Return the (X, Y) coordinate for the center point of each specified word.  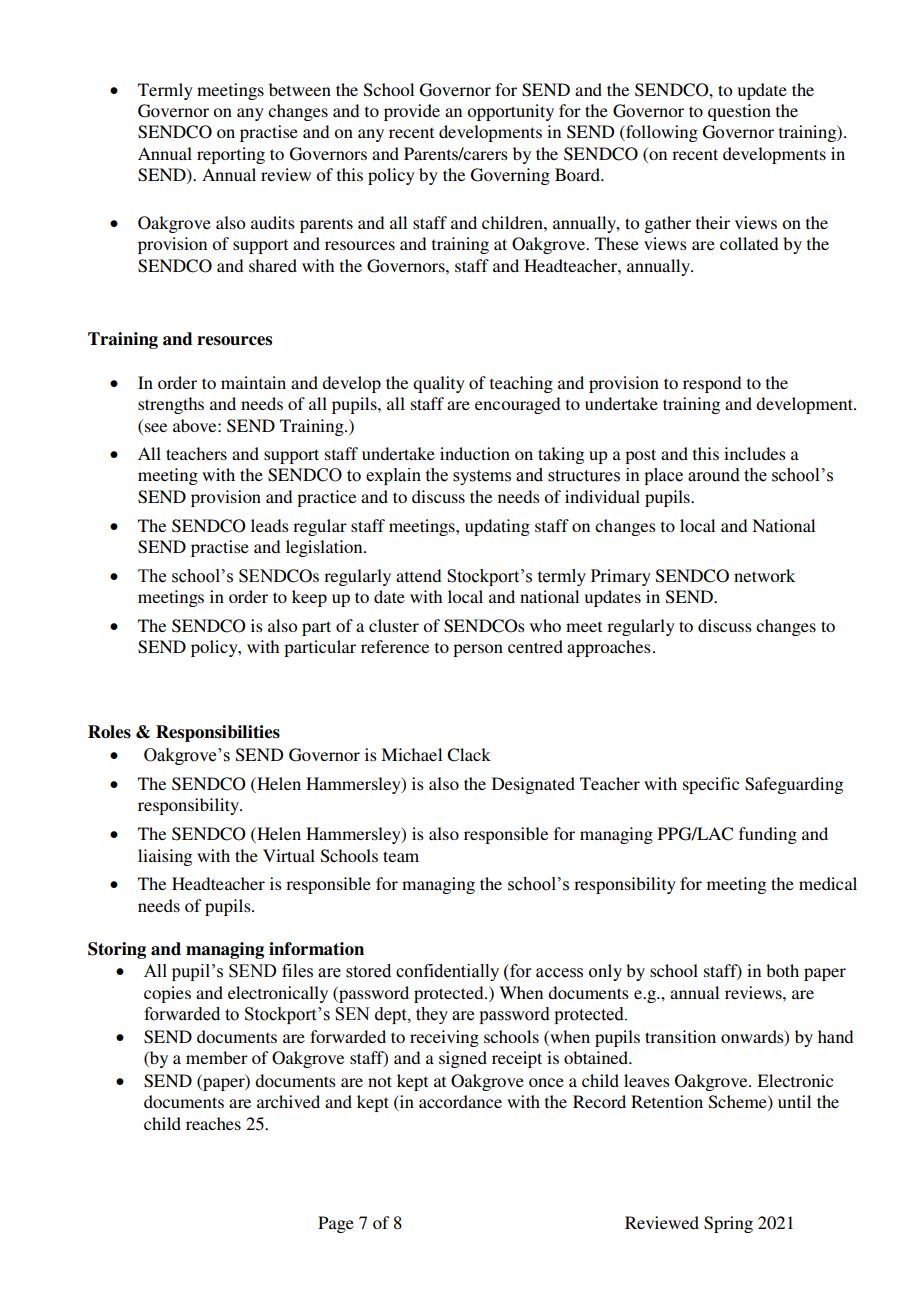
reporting (231, 155)
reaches (213, 1123)
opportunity (510, 112)
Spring (728, 1224)
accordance (460, 1101)
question (739, 112)
